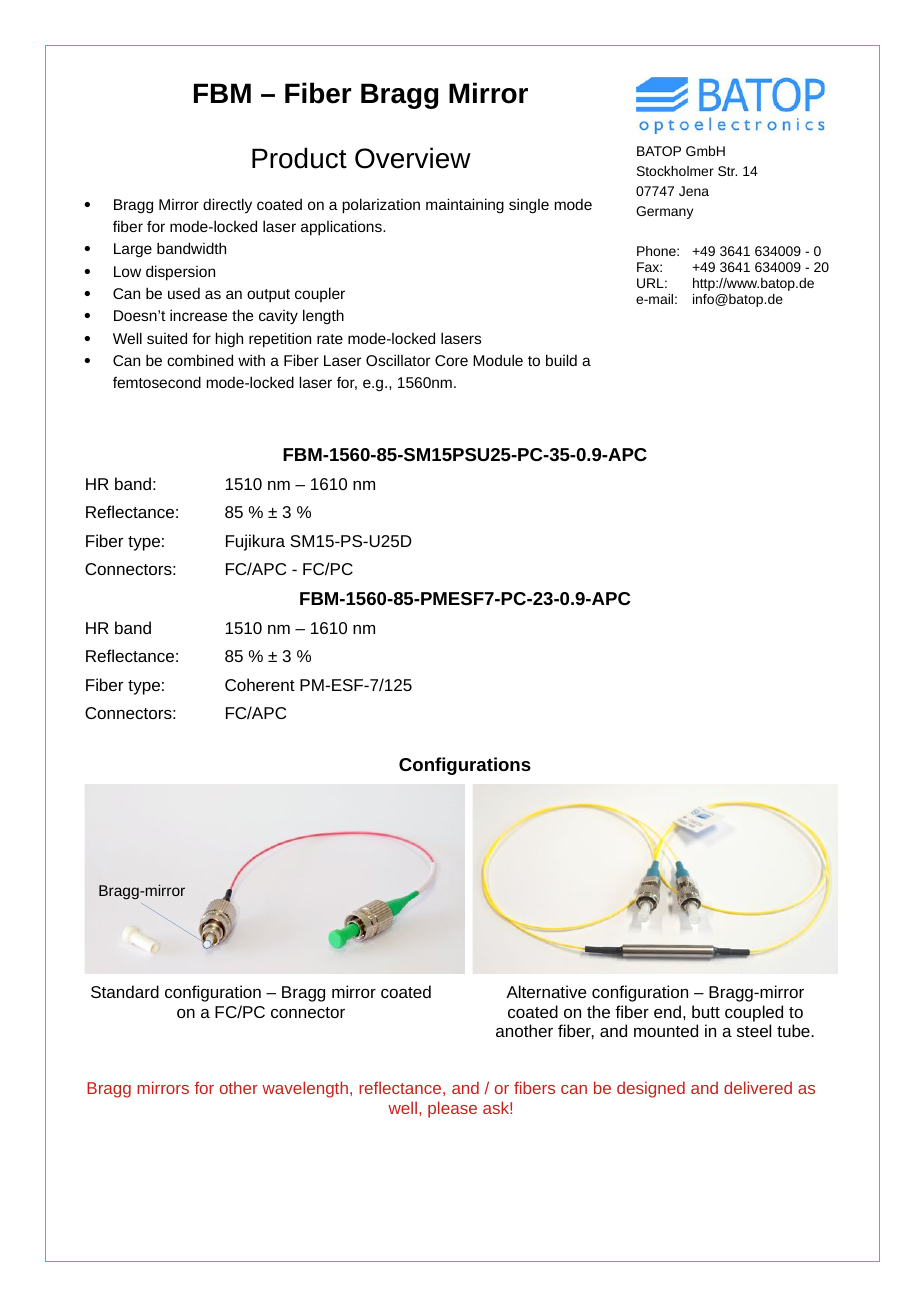 This document has height=1307, width=924. What do you see at coordinates (694, 191) in the document?
I see `Jena` at bounding box center [694, 191].
